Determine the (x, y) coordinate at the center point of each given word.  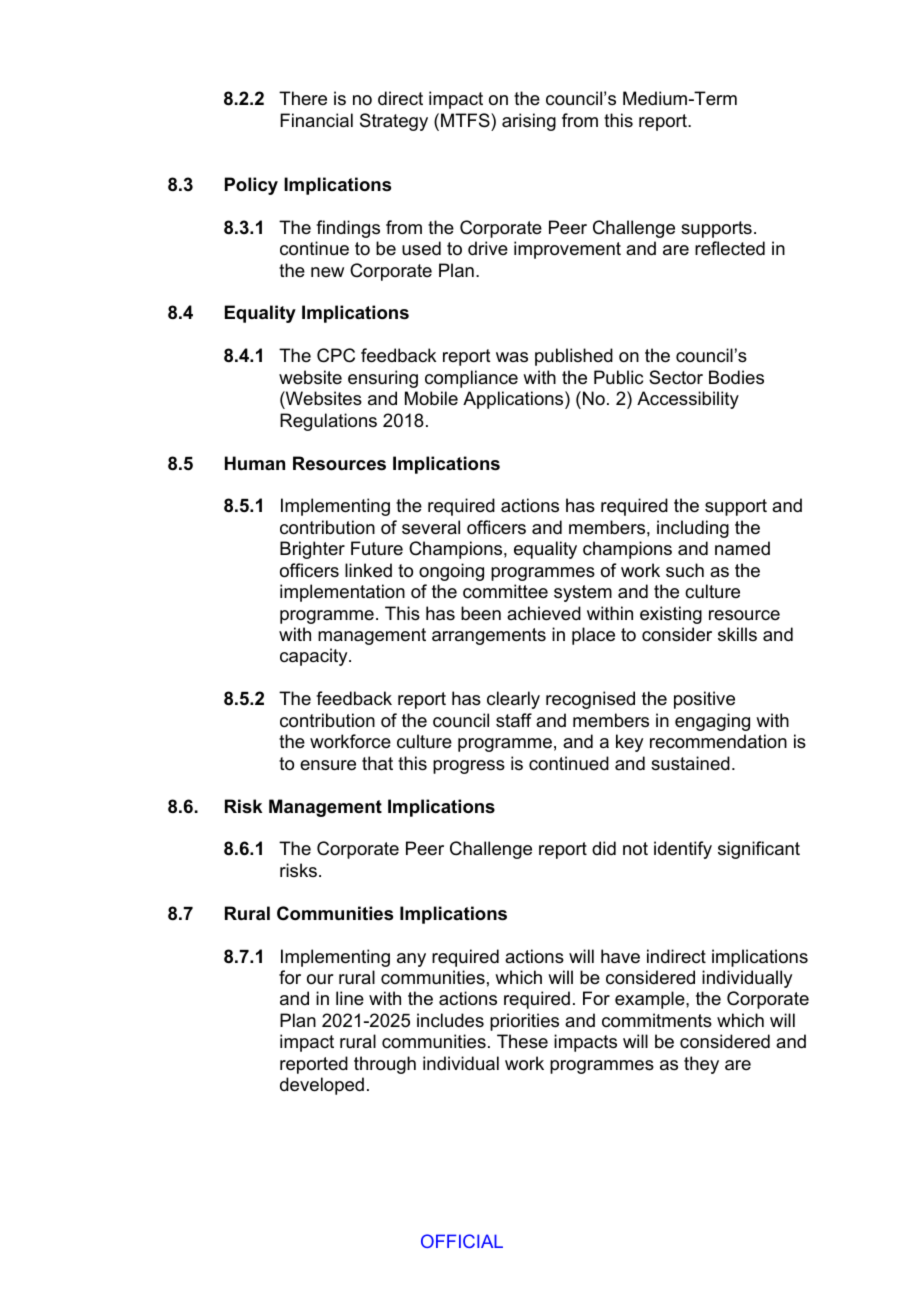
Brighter (312, 550)
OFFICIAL (462, 1241)
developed (322, 1086)
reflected (730, 248)
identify (683, 850)
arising (529, 122)
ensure (328, 765)
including (693, 529)
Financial (316, 120)
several (431, 527)
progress (469, 767)
